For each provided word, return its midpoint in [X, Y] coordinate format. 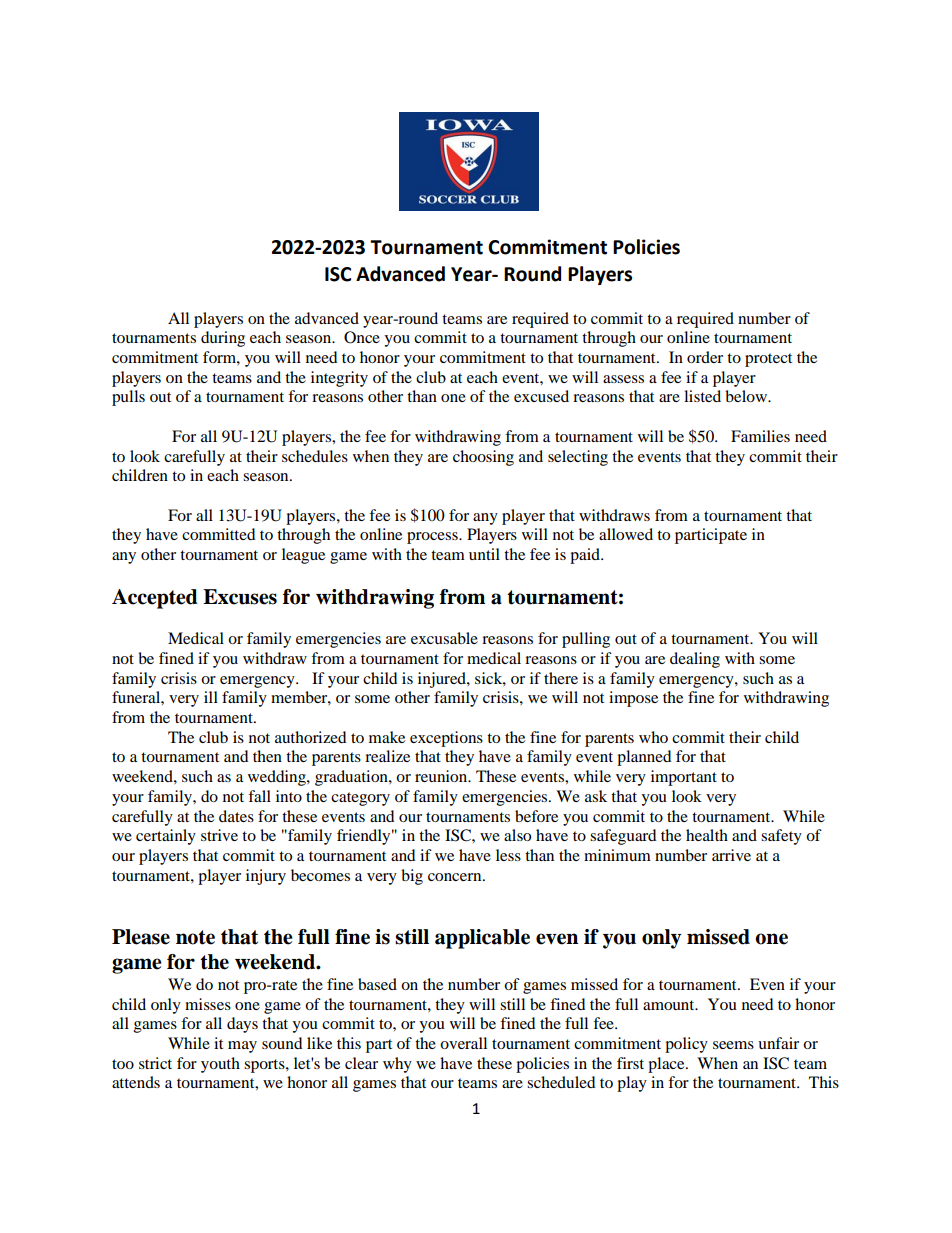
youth [220, 1065]
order [705, 357]
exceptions [446, 739]
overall [463, 1043]
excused [541, 396]
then [267, 756]
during [223, 339]
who [653, 737]
